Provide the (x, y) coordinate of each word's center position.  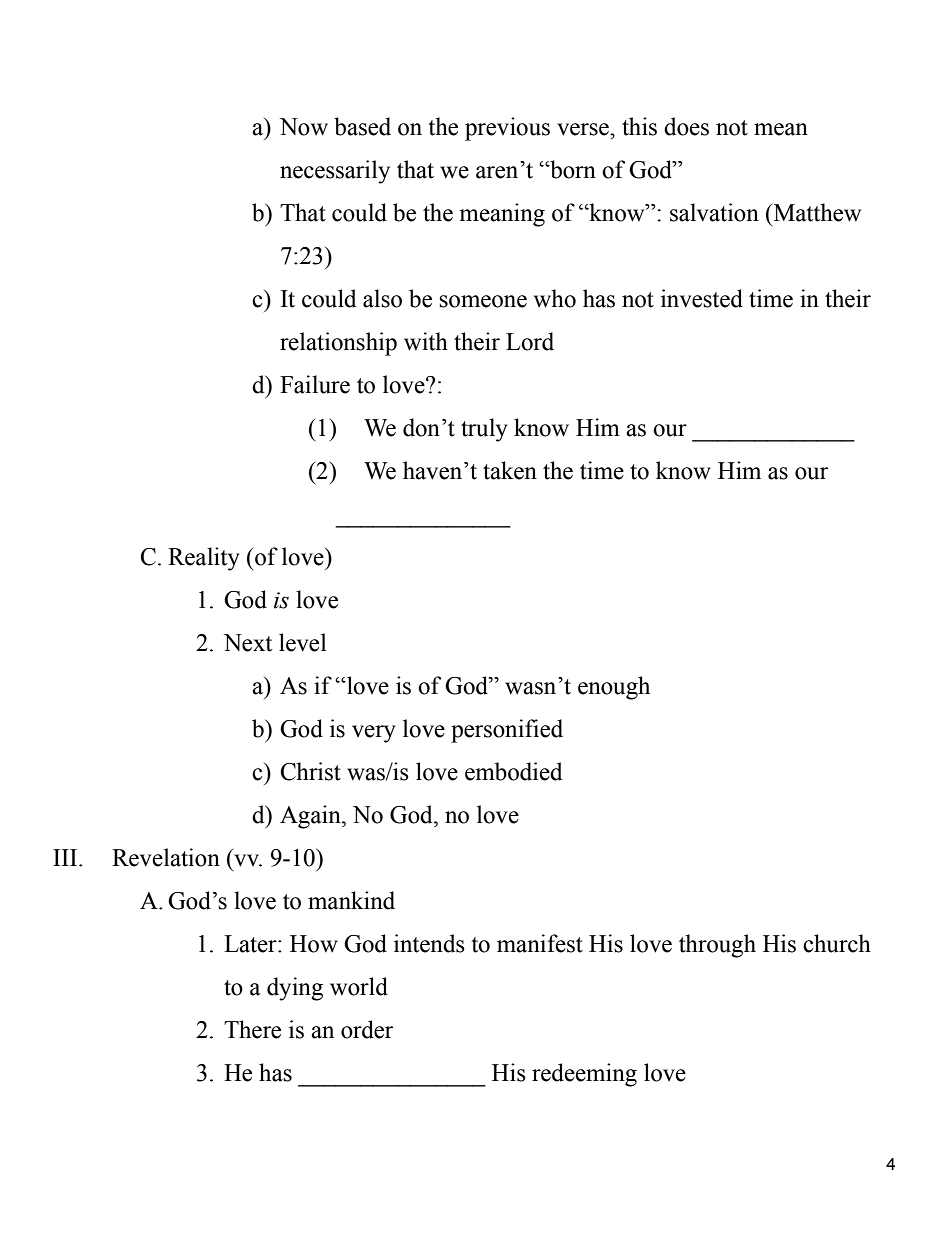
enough (614, 688)
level (302, 642)
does (686, 126)
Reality (204, 559)
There (252, 1029)
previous (507, 129)
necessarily (335, 172)
